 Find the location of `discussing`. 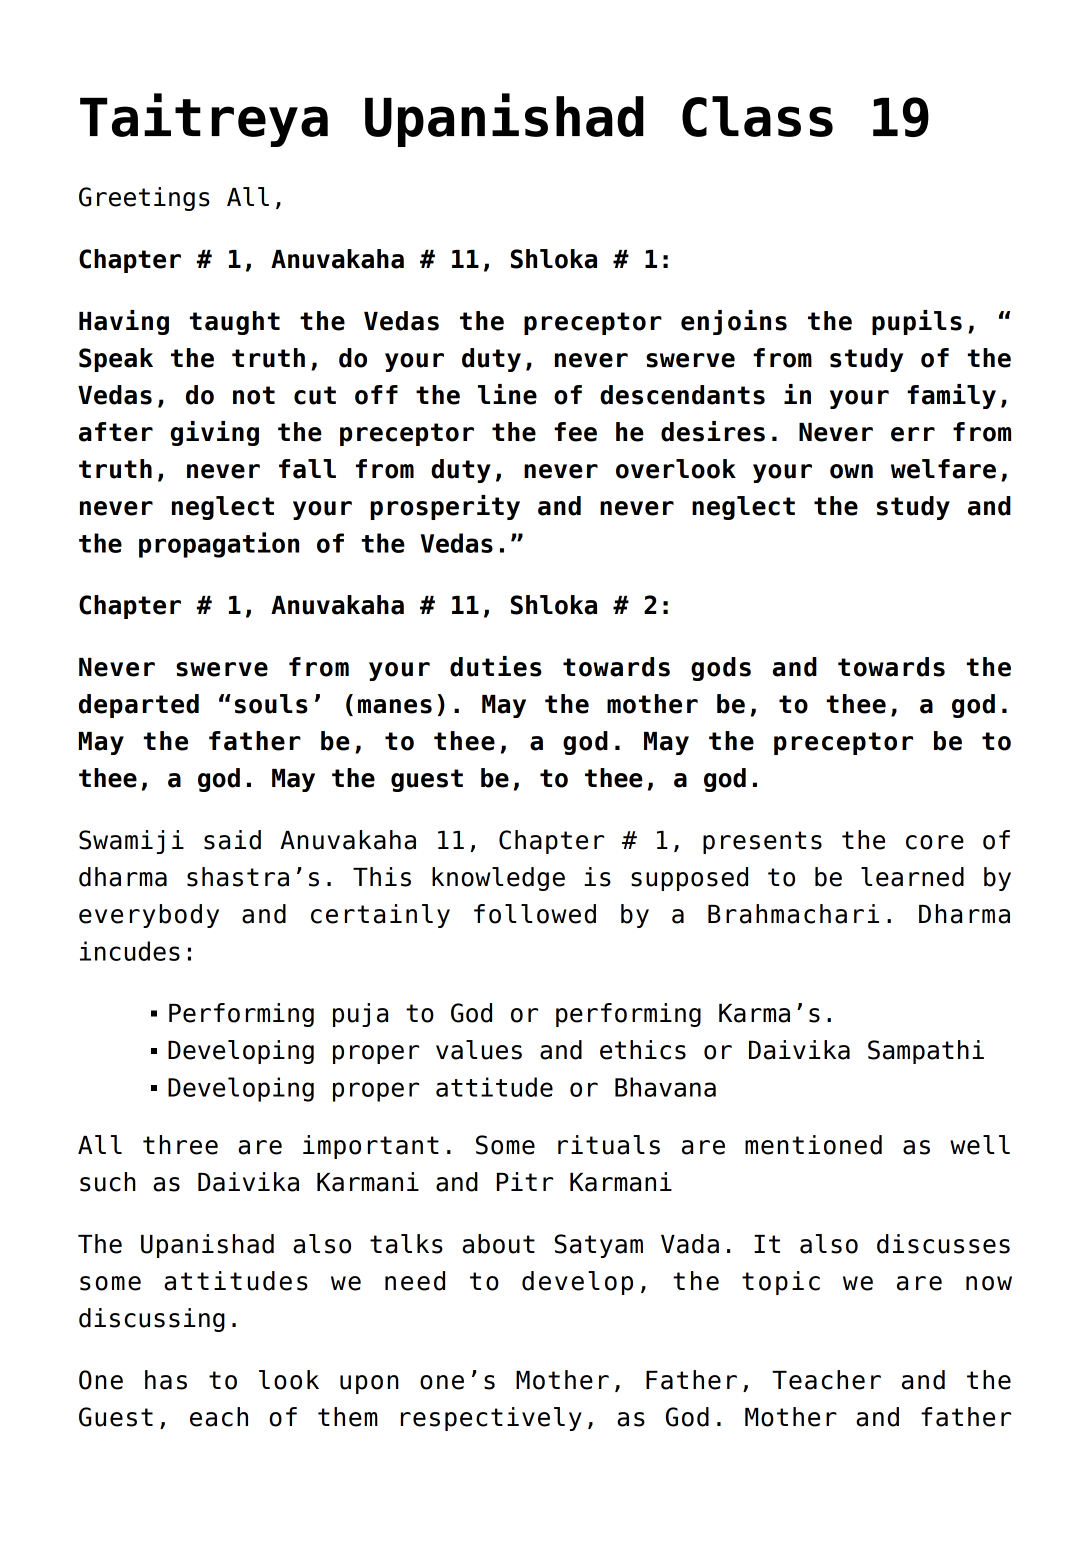

discussing is located at coordinates (152, 1320).
